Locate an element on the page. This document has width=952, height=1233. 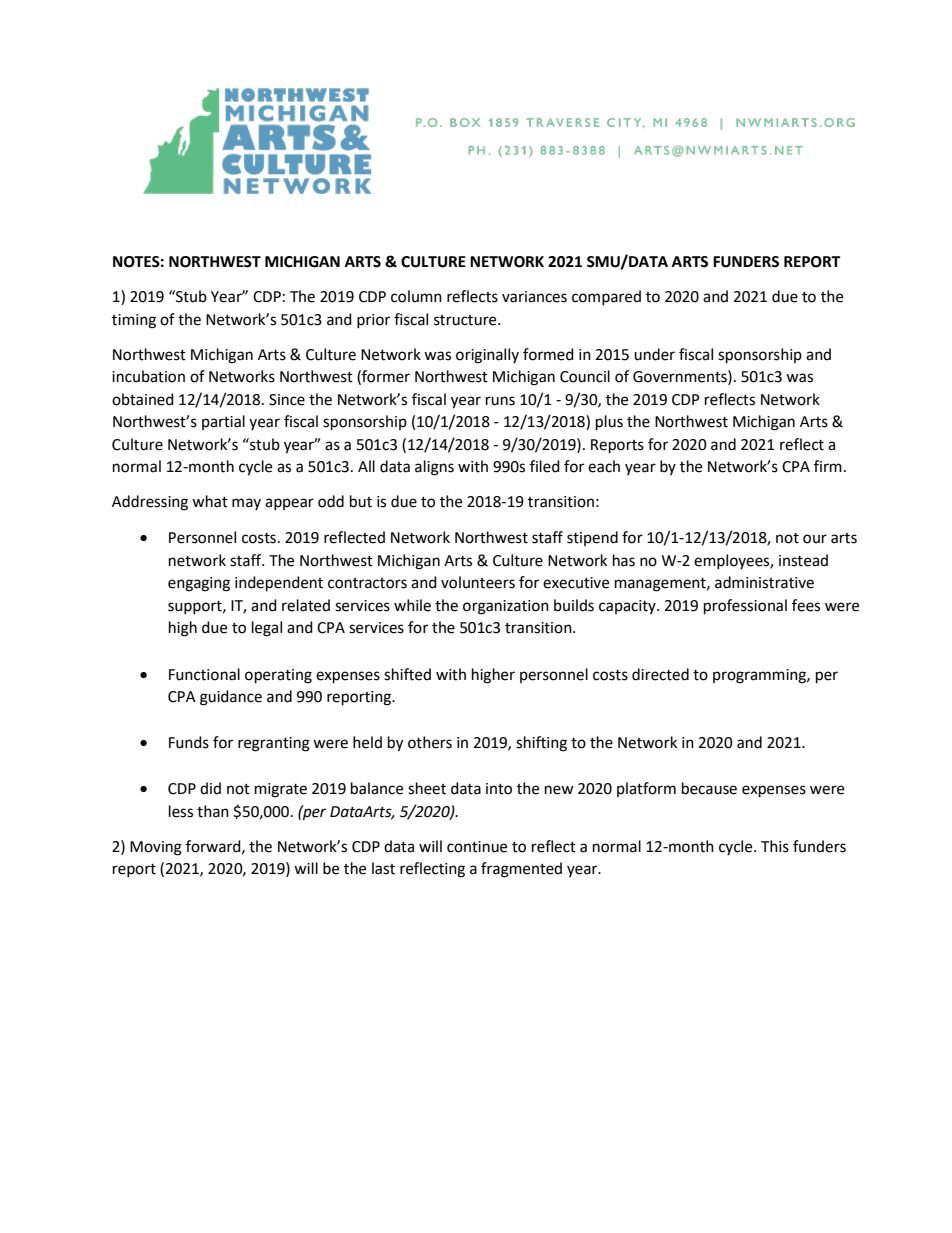
administrative is located at coordinates (764, 582).
